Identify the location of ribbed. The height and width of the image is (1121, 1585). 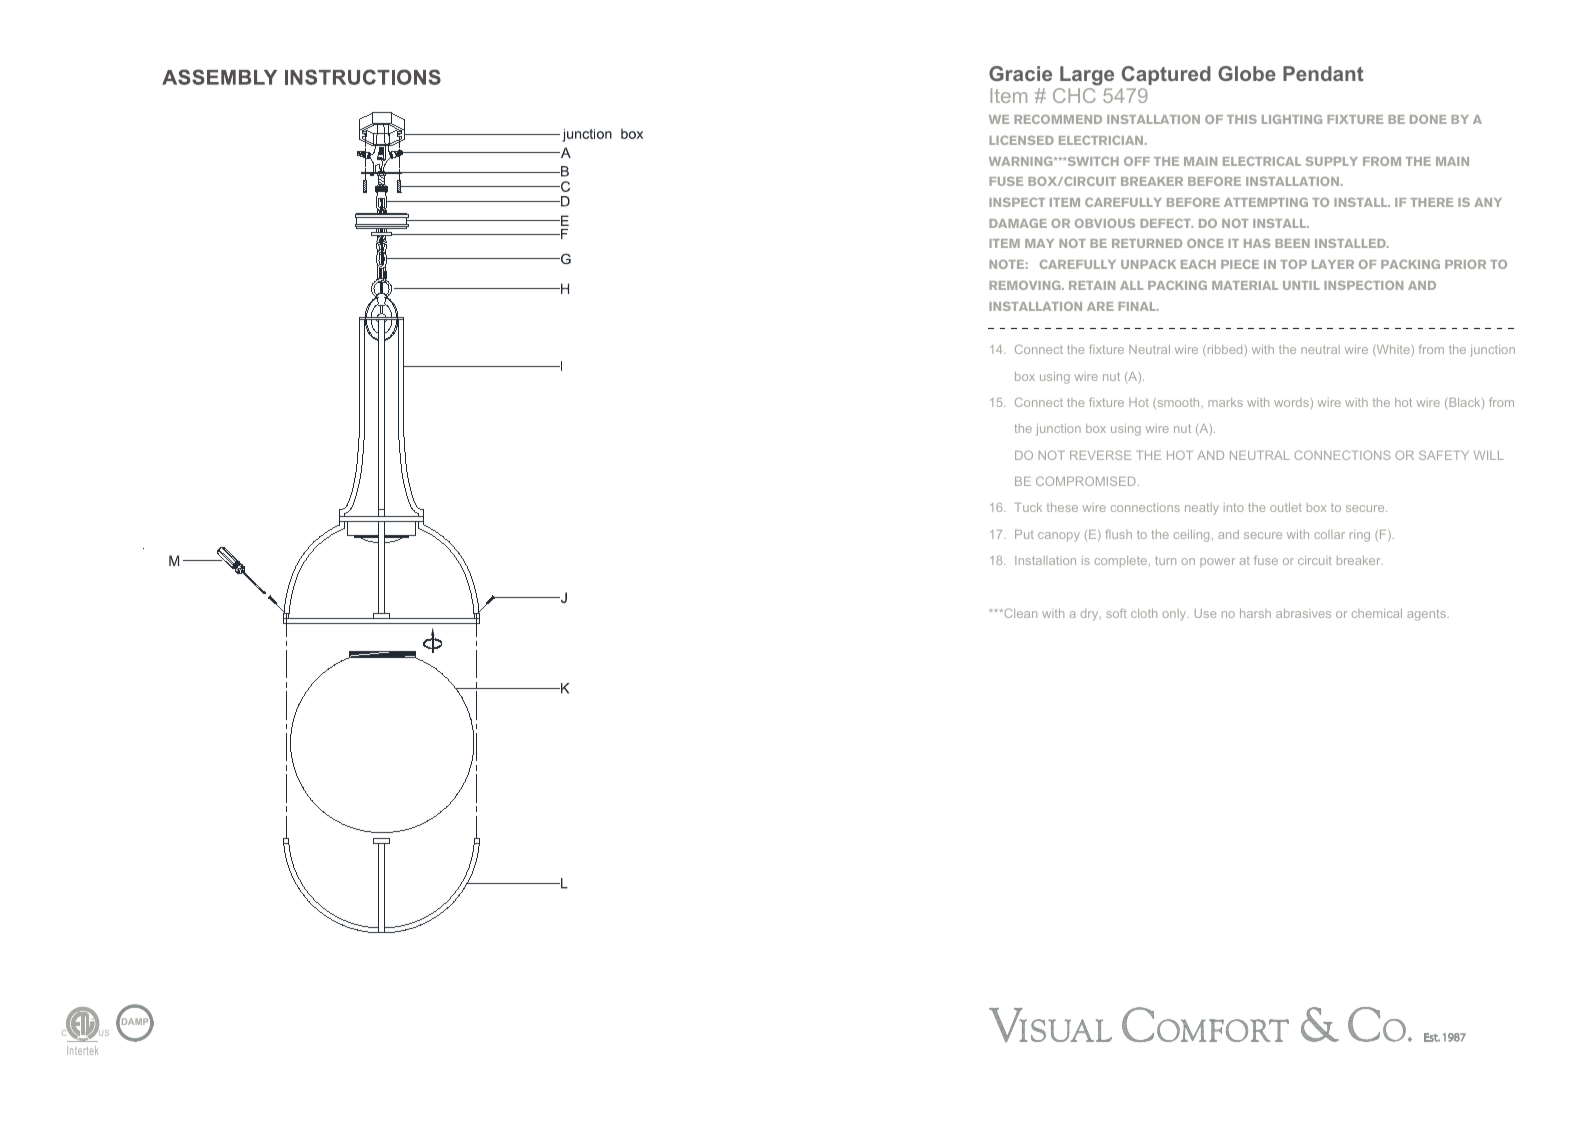
(1225, 351).
